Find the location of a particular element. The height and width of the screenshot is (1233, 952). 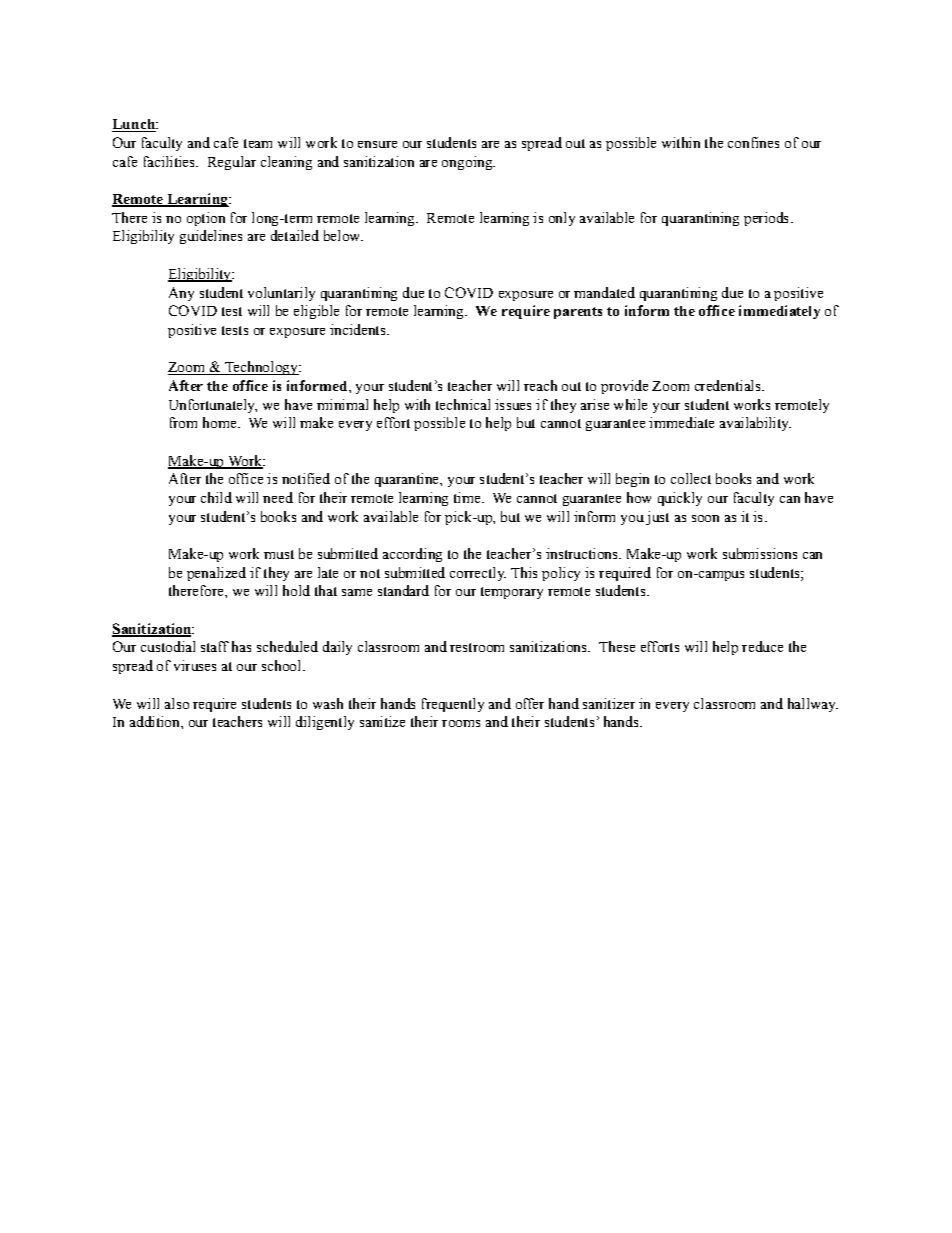

frequently is located at coordinates (453, 705).
